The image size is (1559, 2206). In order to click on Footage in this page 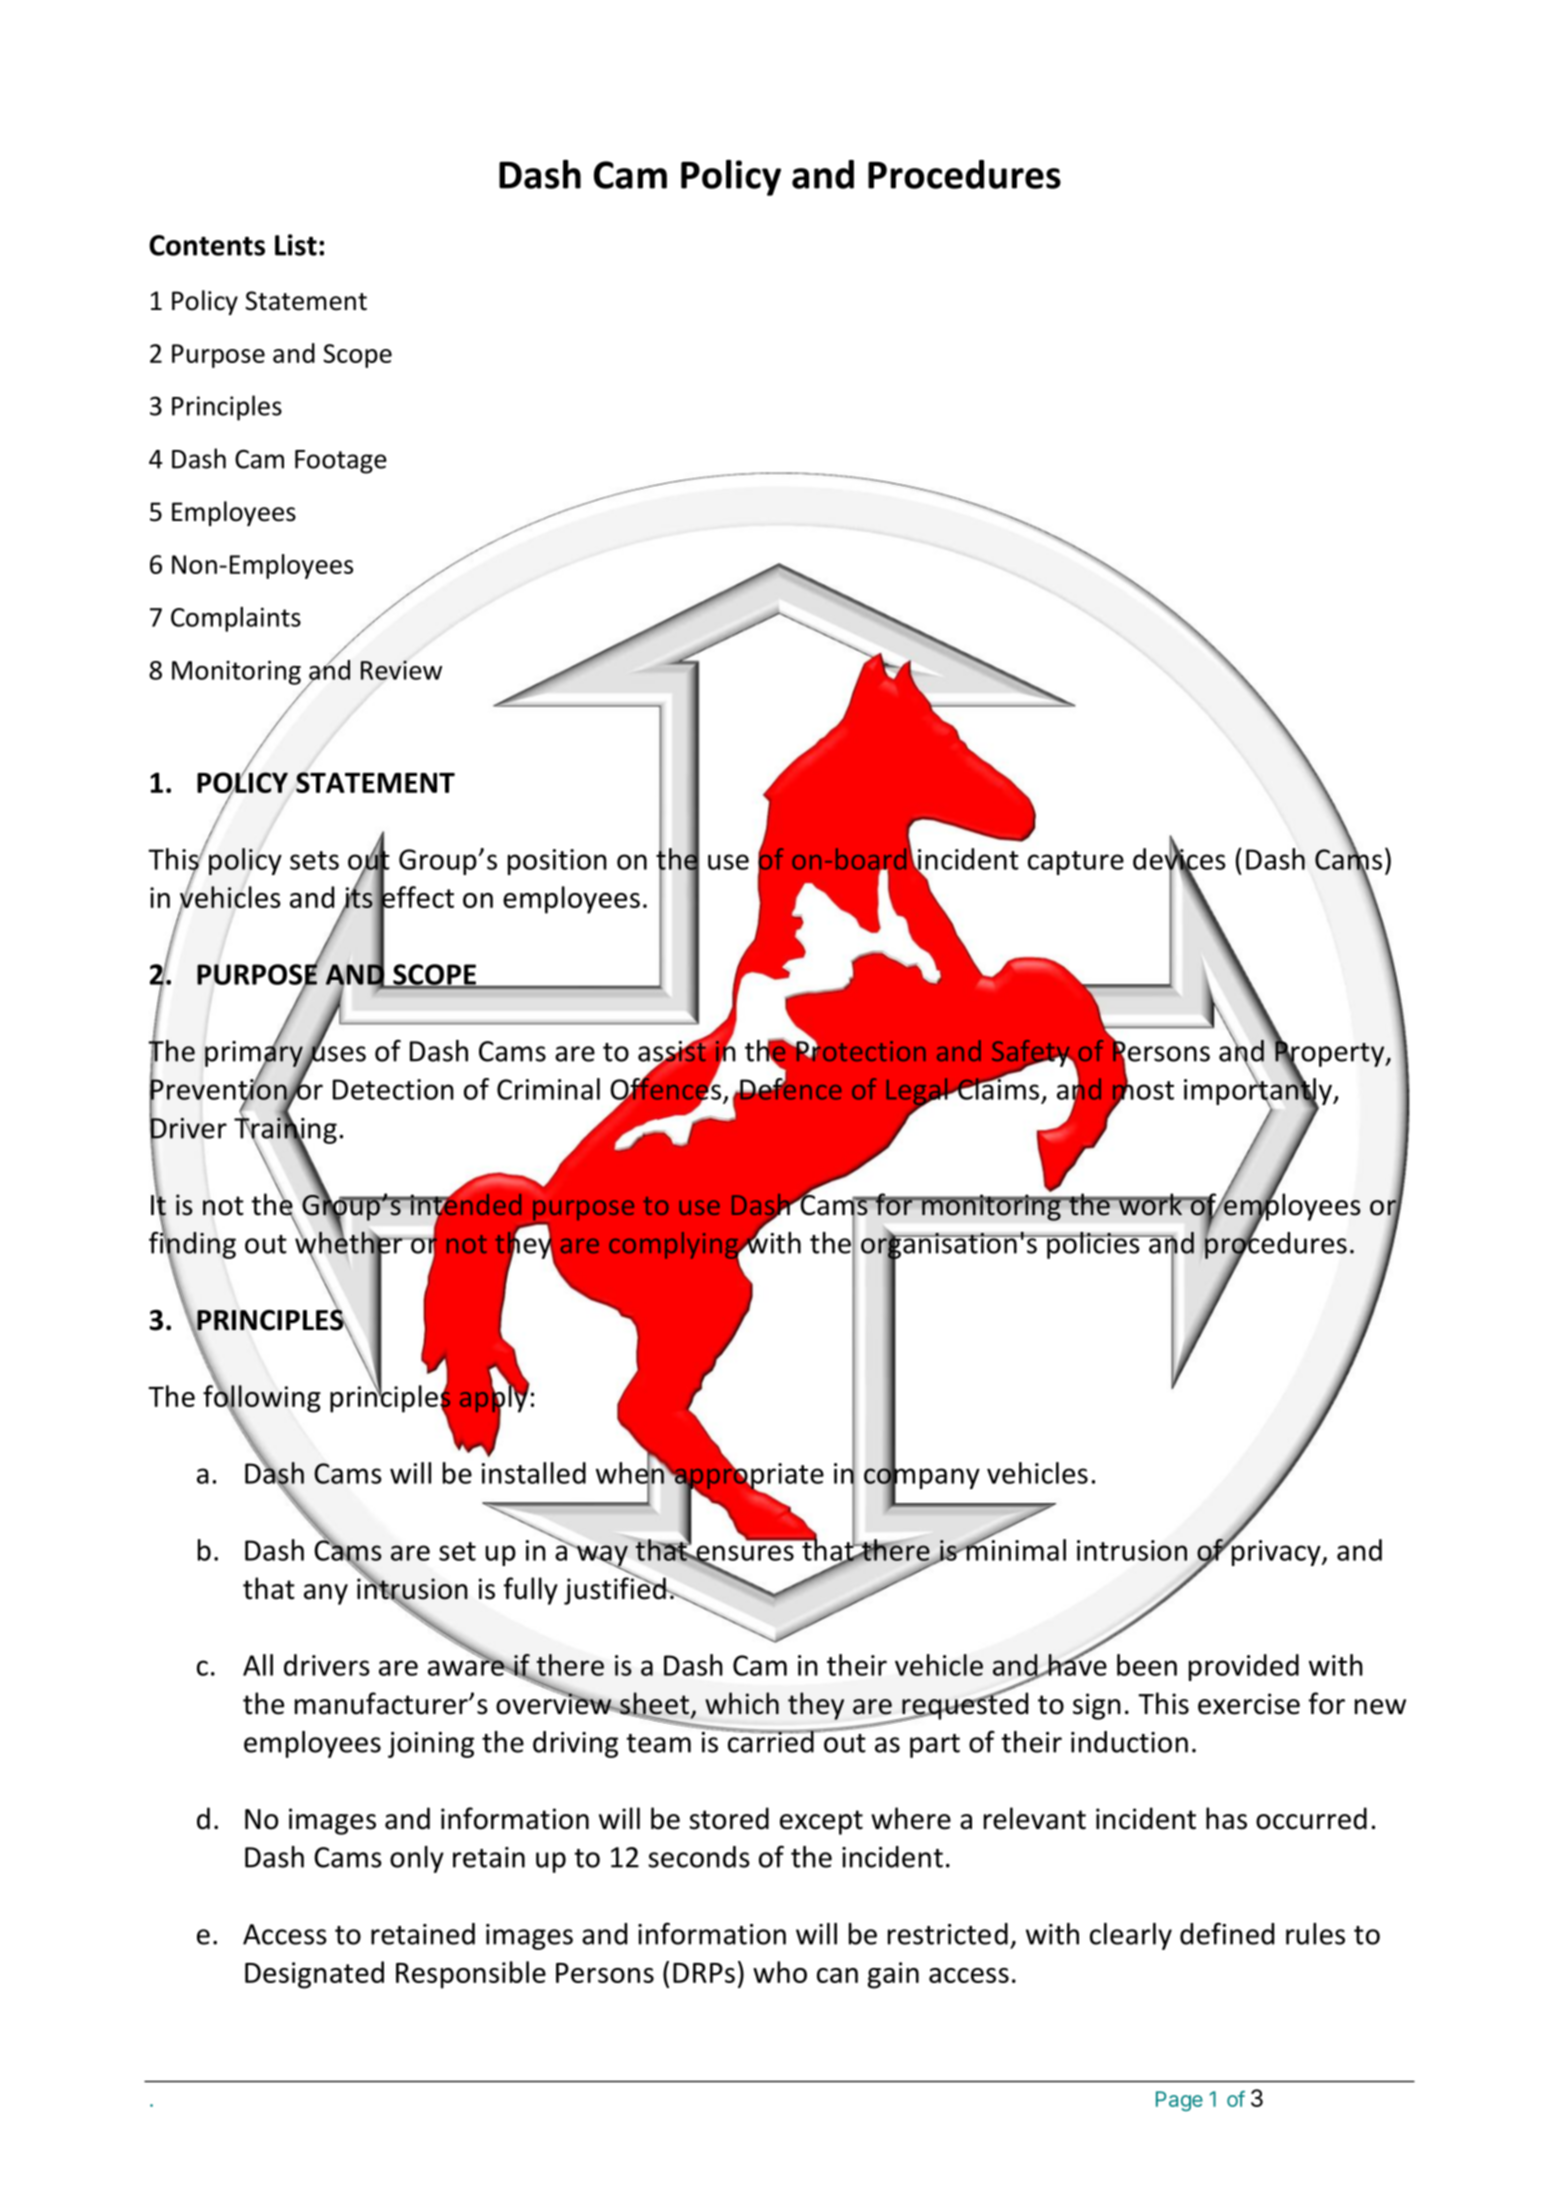, I will do `click(341, 462)`.
